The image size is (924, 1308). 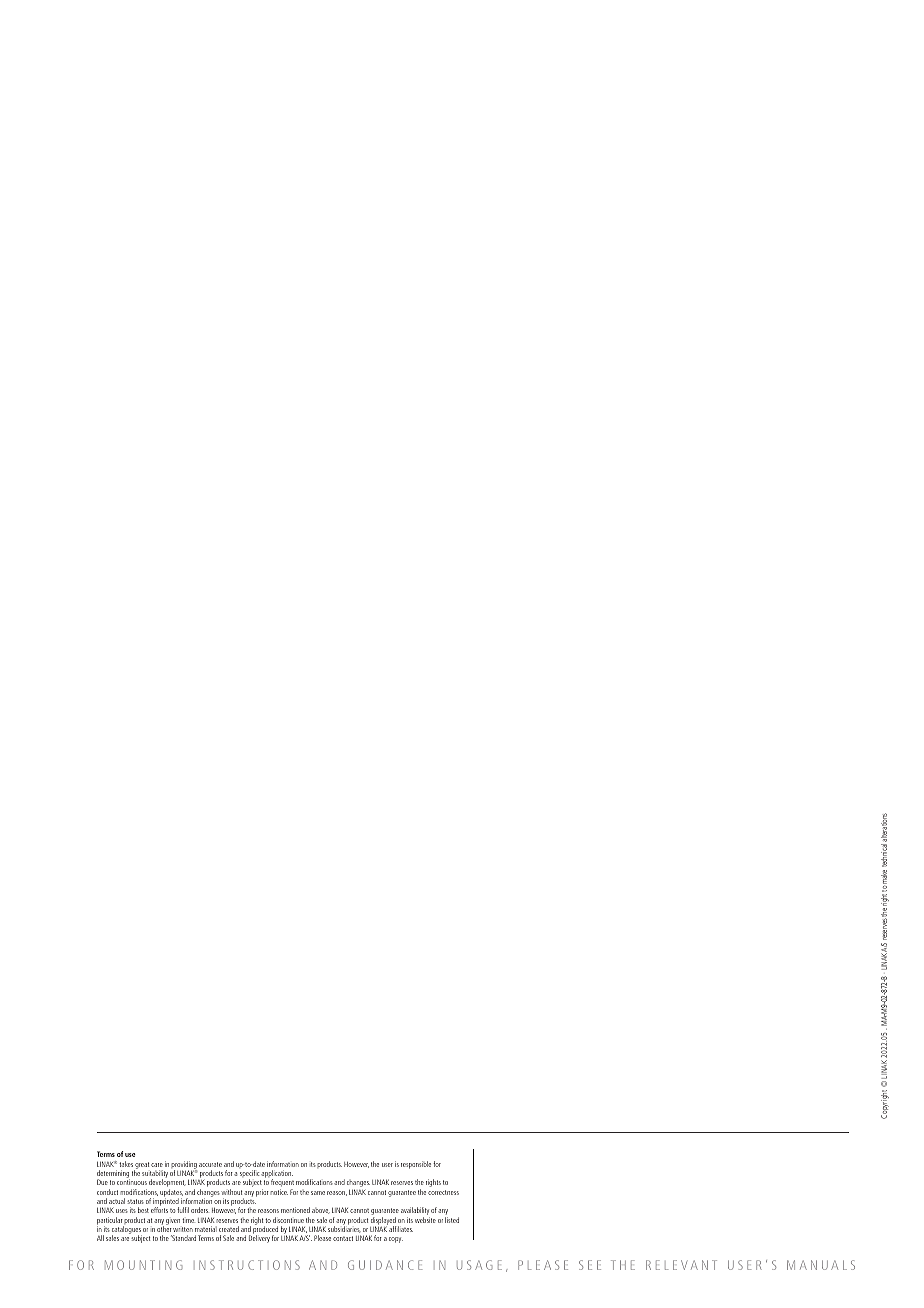 I want to click on status, so click(x=135, y=1201).
